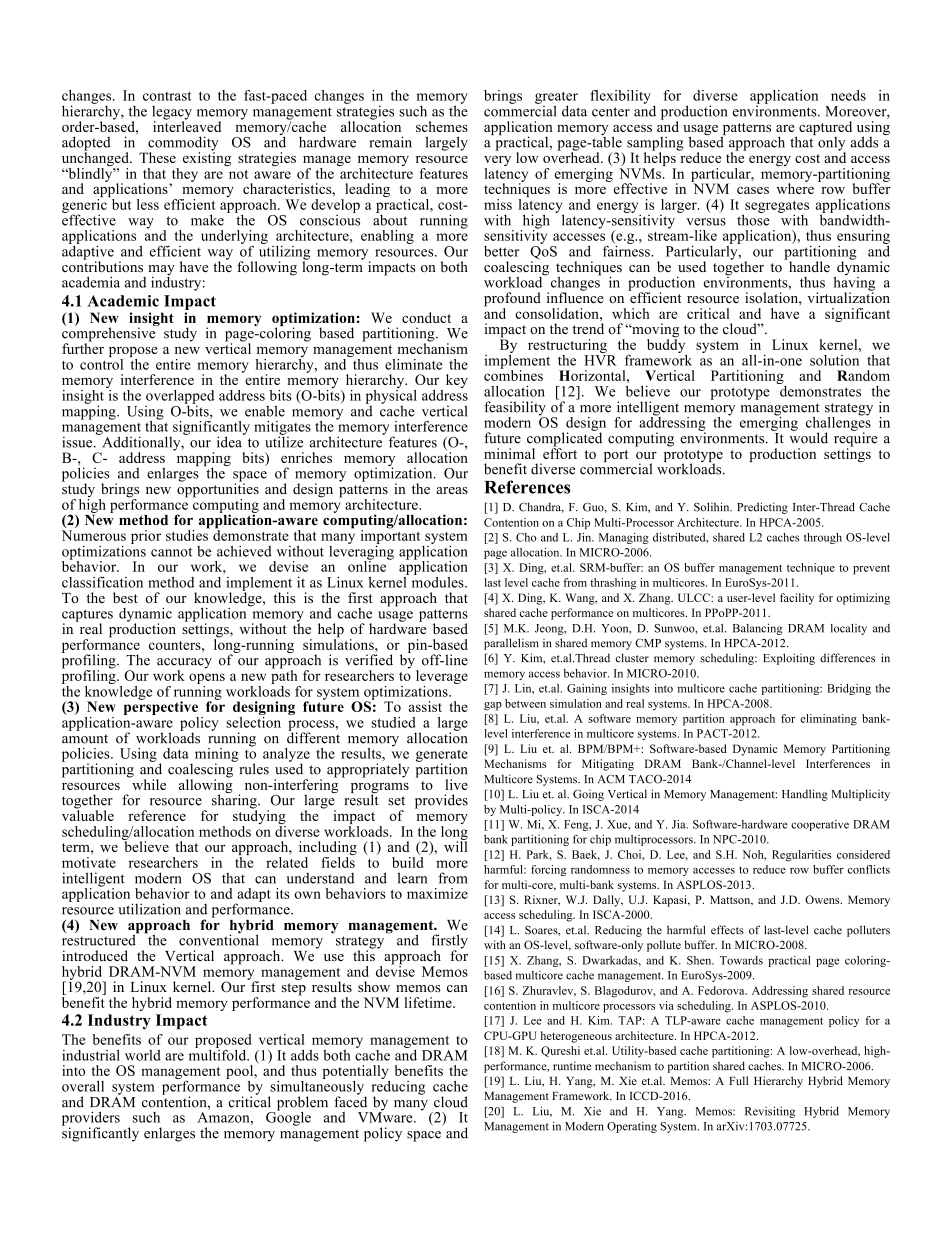 The width and height of the screenshot is (952, 1233). I want to click on best, so click(125, 597).
